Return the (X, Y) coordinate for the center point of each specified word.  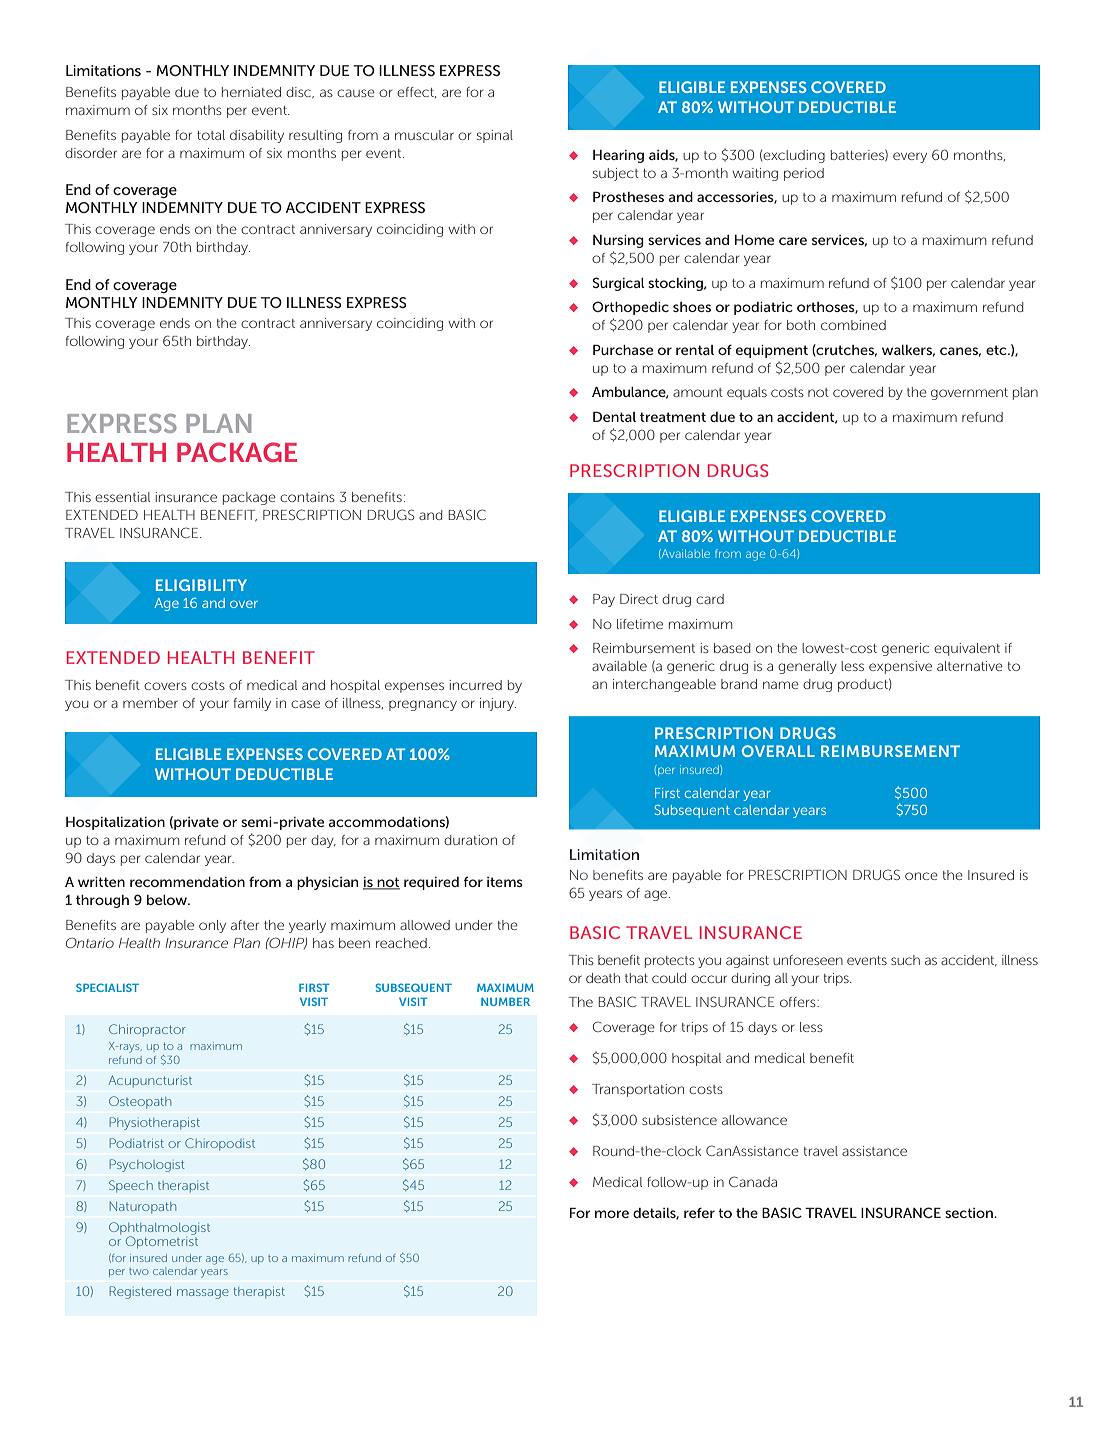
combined (853, 325)
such (905, 960)
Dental (614, 416)
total (211, 135)
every (910, 157)
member (150, 703)
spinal (495, 136)
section (970, 1213)
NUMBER (505, 1002)
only (212, 926)
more (612, 1214)
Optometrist (162, 1241)
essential (122, 497)
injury (498, 704)
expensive (900, 667)
